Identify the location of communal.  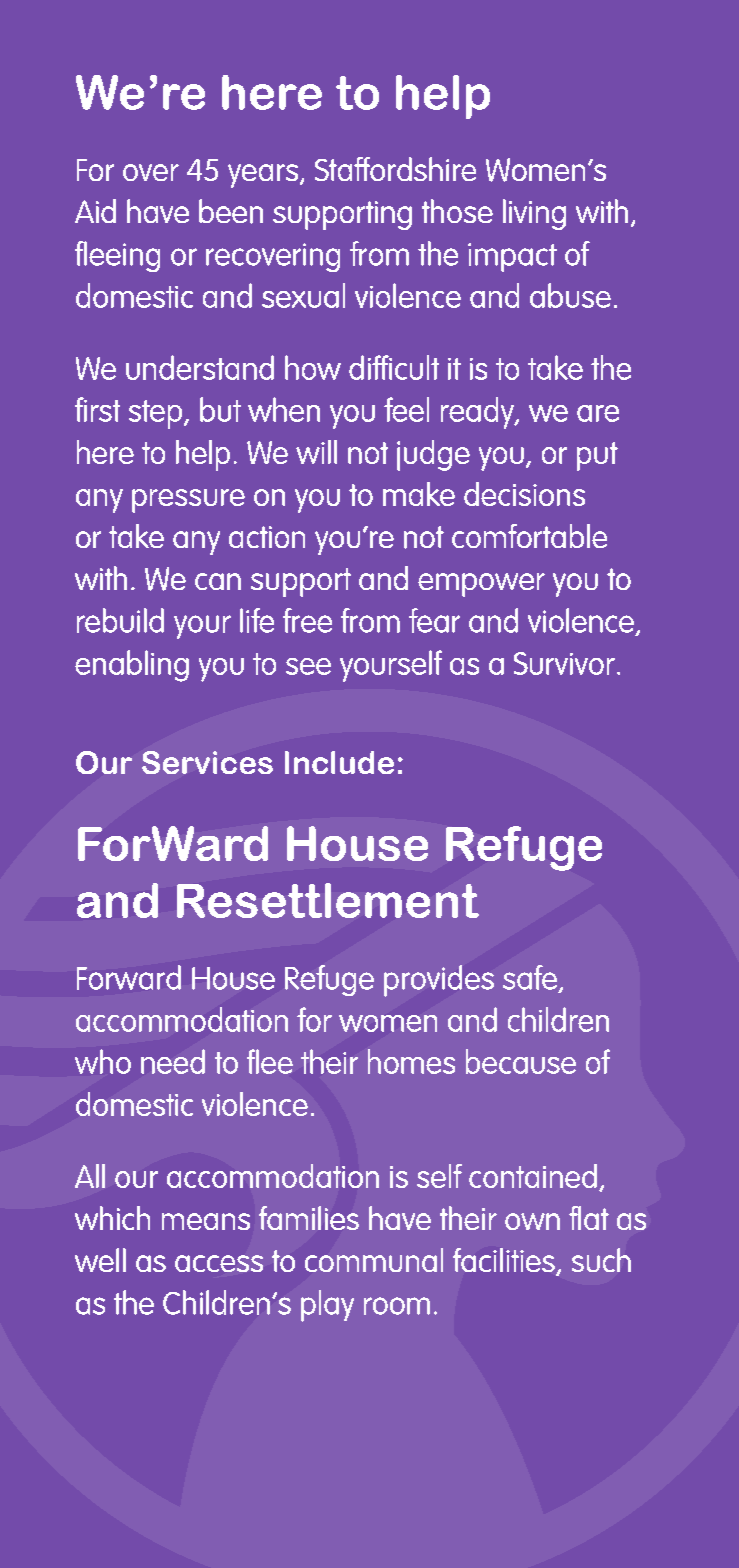
(374, 1260).
